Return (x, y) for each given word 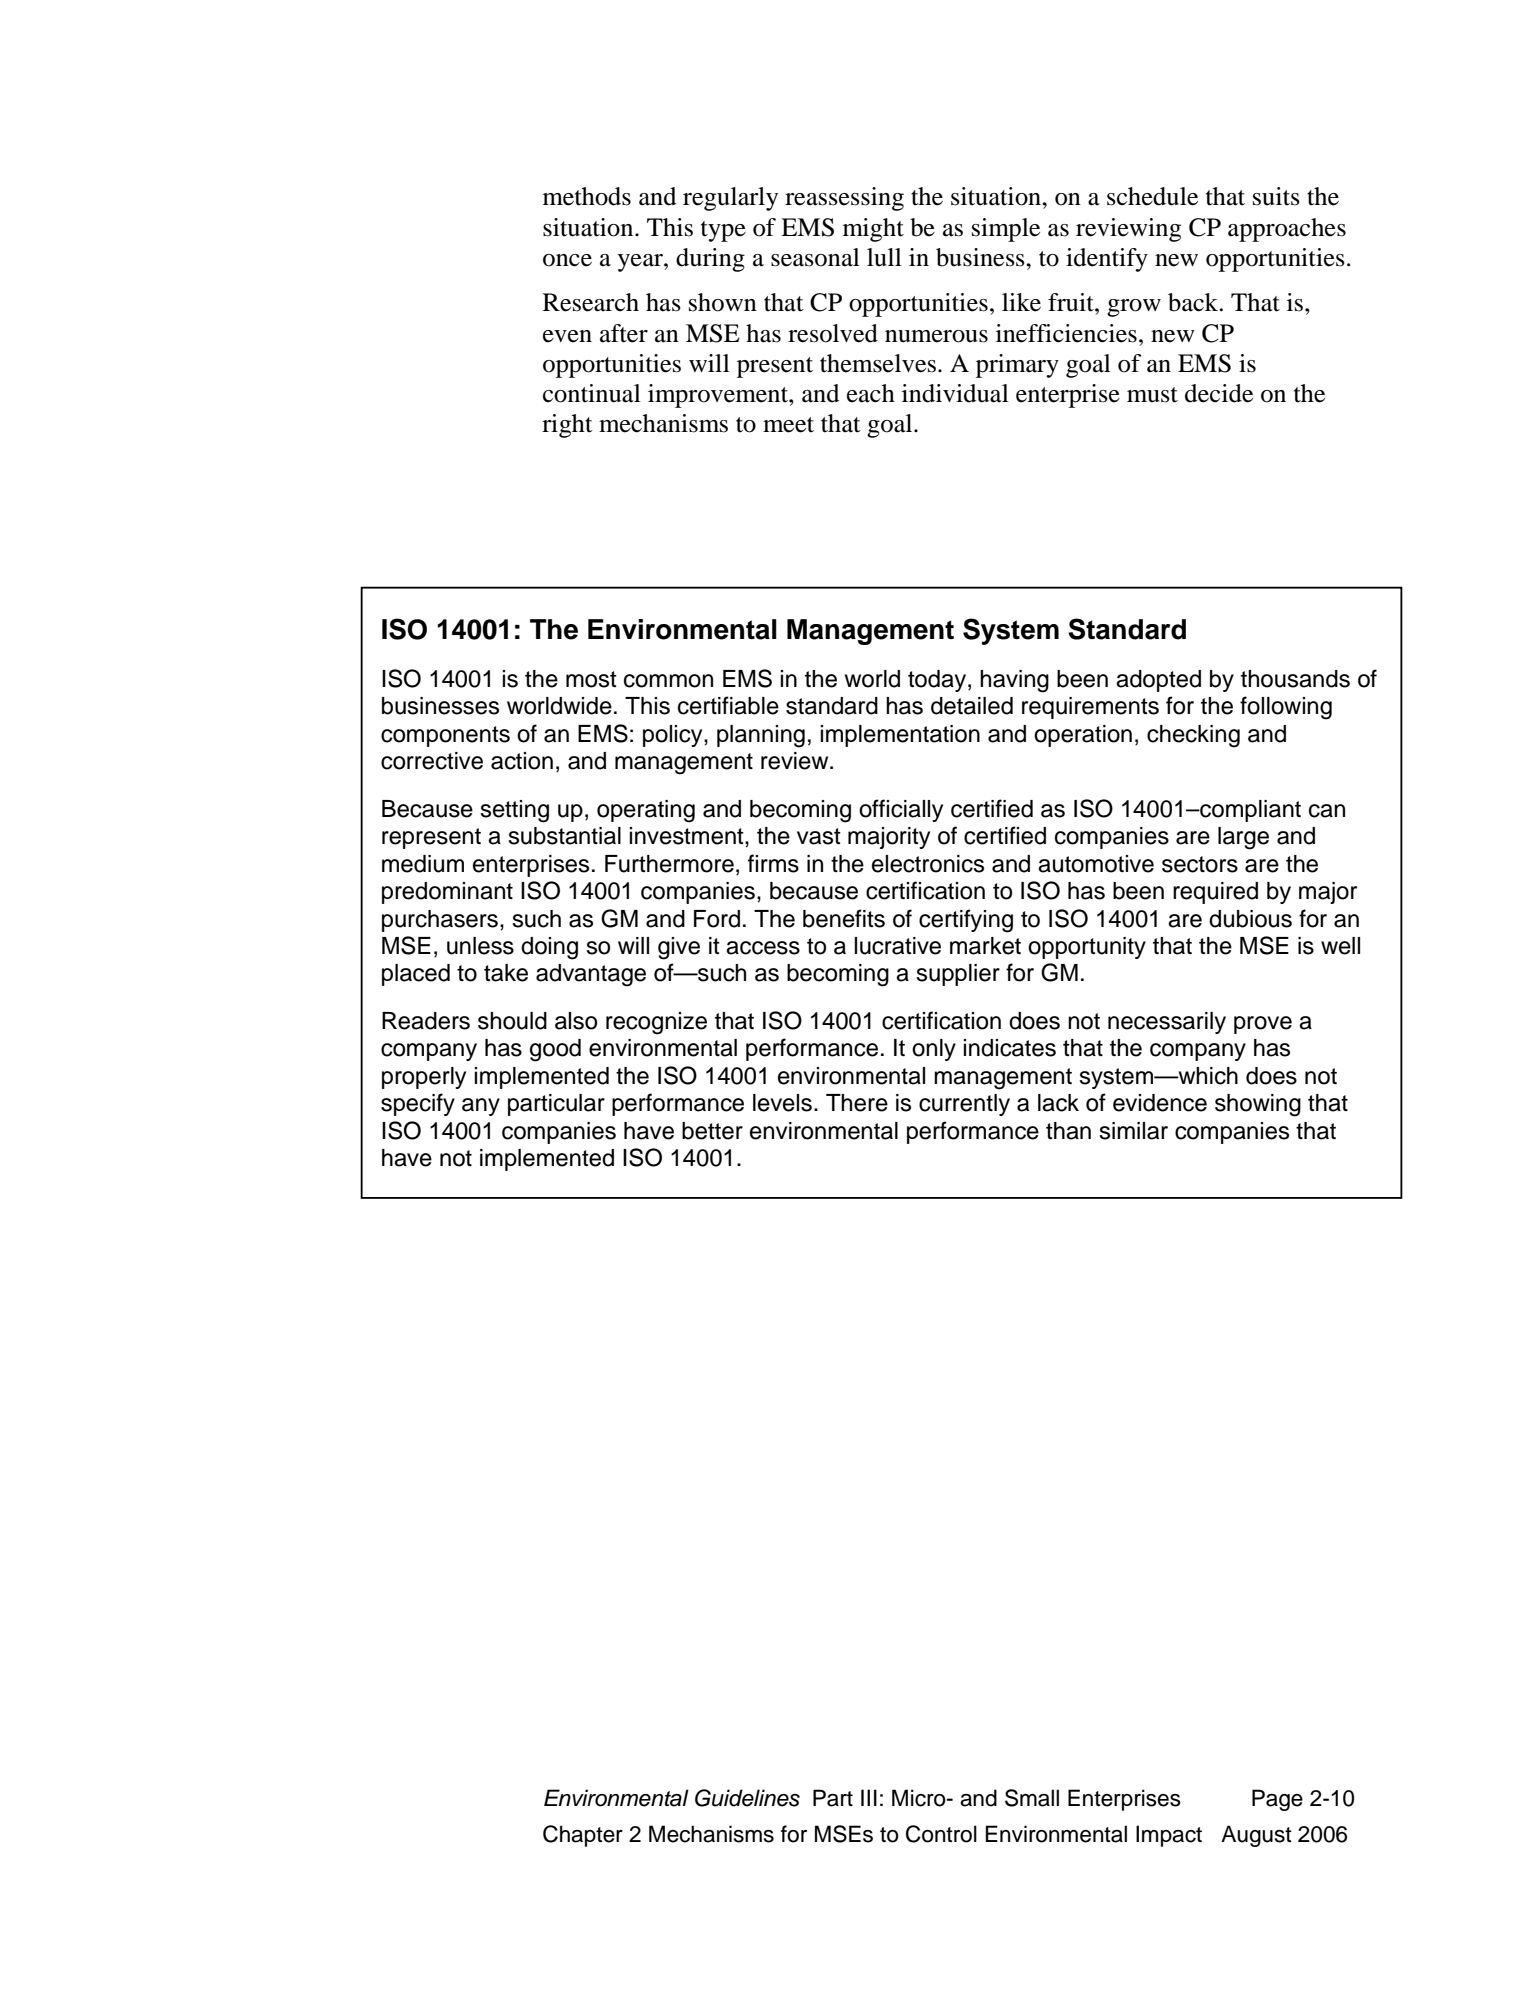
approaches (1287, 230)
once (567, 260)
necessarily (1167, 1023)
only (934, 1050)
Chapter (583, 1836)
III (869, 1797)
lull (884, 257)
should (512, 1021)
